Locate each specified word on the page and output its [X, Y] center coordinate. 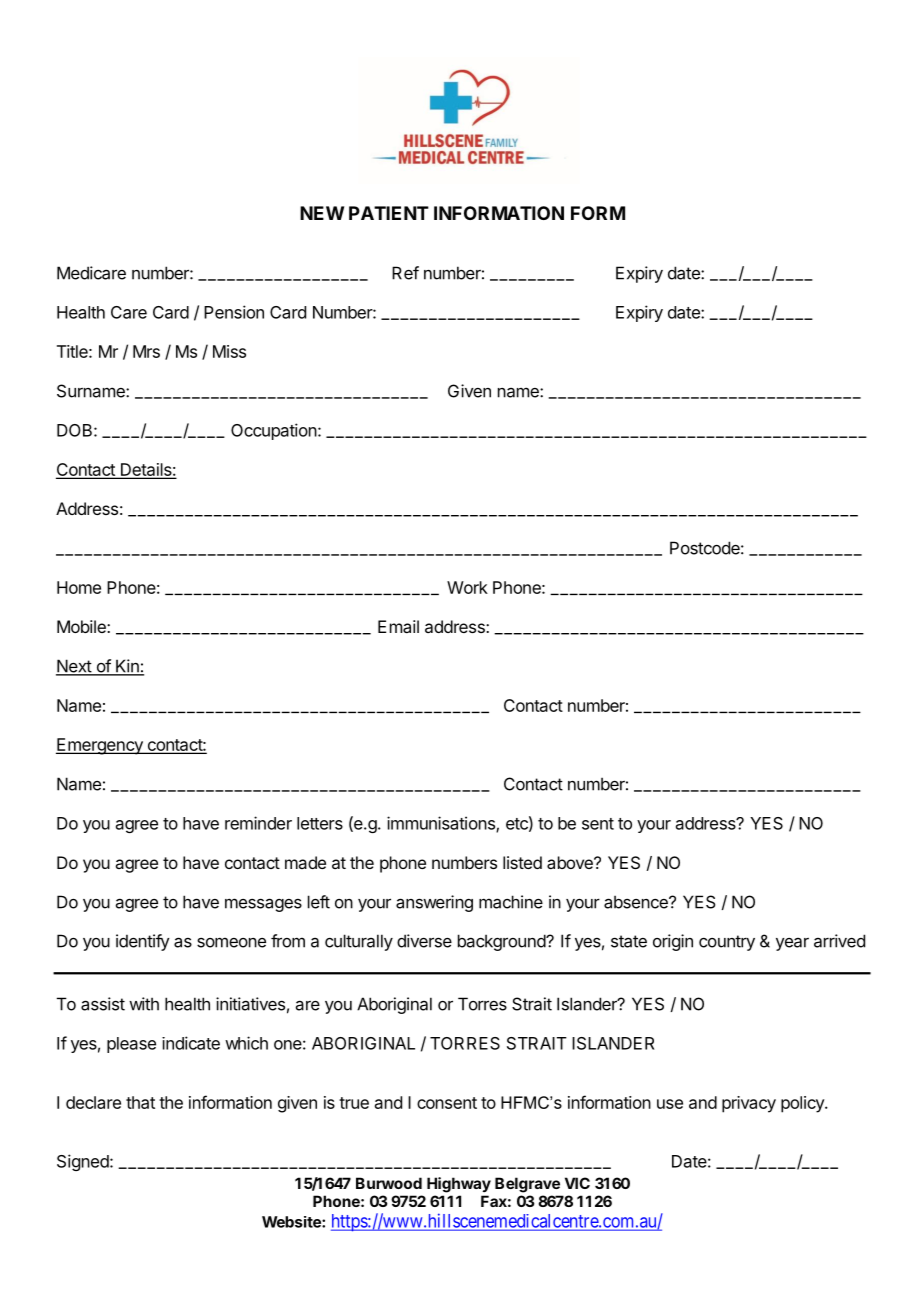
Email [398, 626]
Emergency [100, 746]
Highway [459, 1185]
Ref [405, 273]
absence [637, 902]
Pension [234, 312]
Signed [84, 1162]
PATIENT [389, 213]
